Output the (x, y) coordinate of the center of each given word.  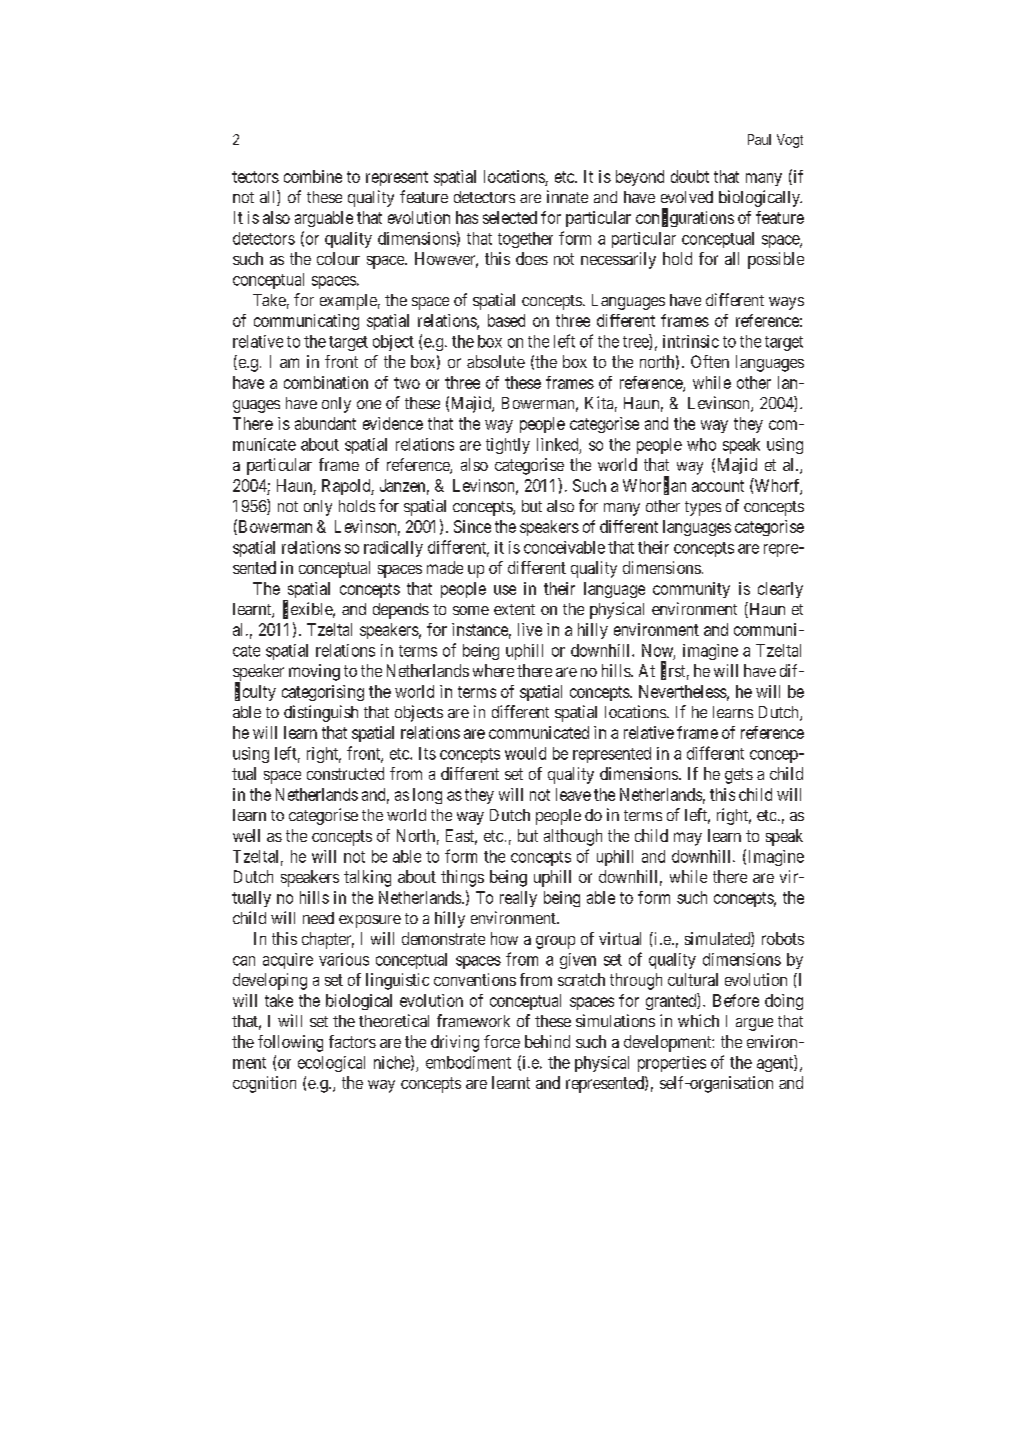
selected (510, 217)
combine (313, 176)
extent (514, 609)
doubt (690, 176)
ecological (331, 1064)
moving (314, 672)
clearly (780, 590)
